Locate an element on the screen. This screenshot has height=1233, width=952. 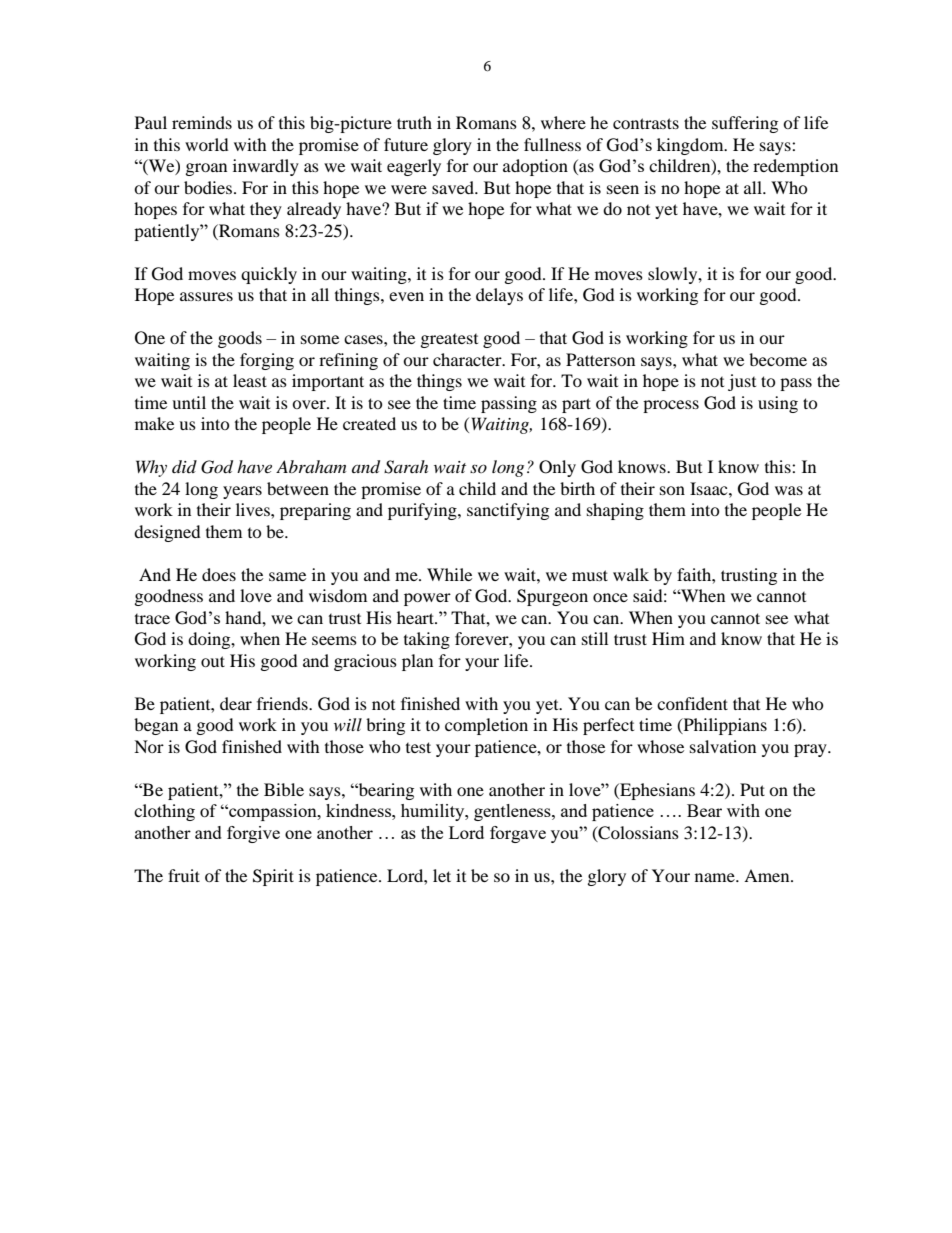
completion is located at coordinates (486, 726).
